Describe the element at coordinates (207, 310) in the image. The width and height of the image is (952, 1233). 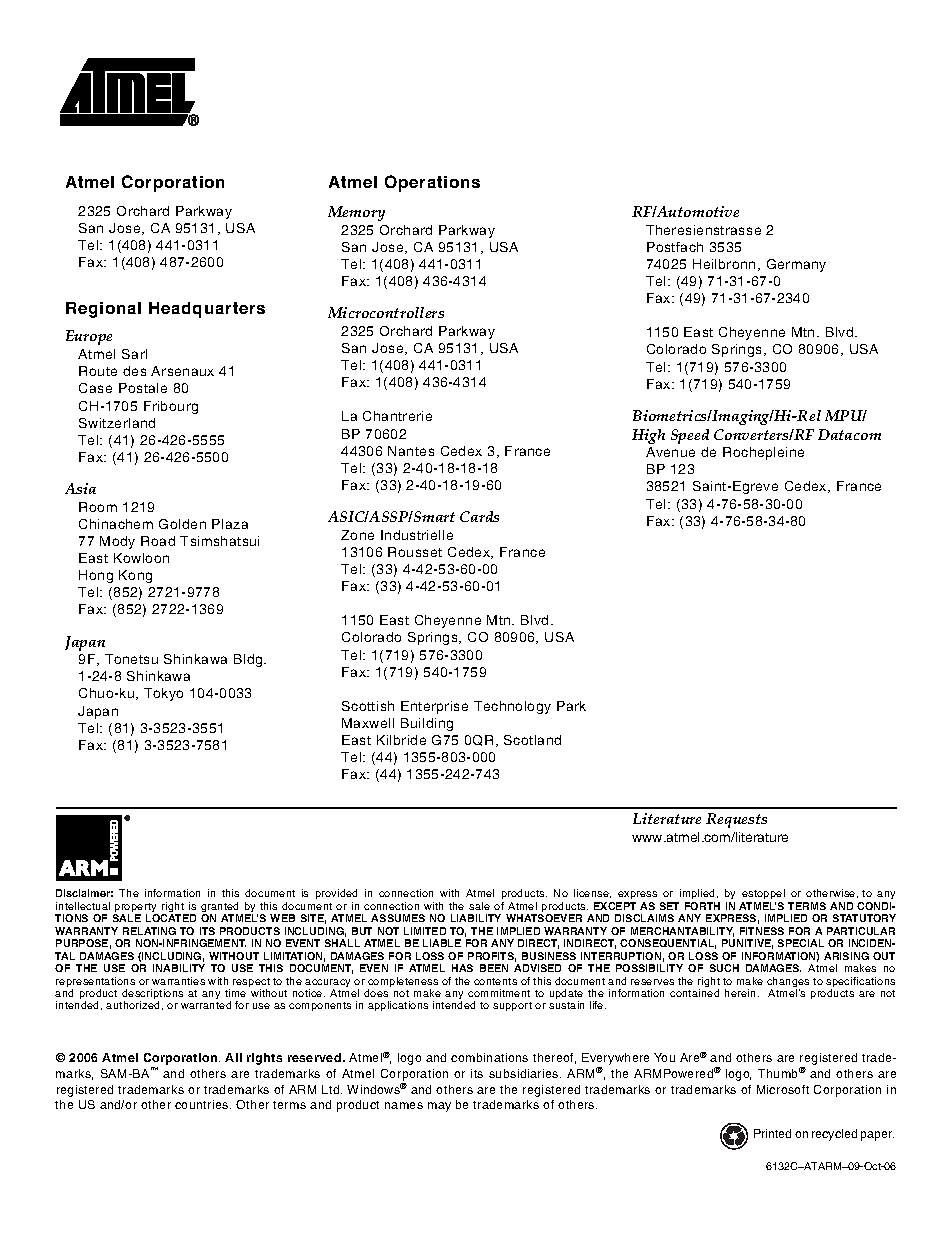
I see `Headquarters` at that location.
